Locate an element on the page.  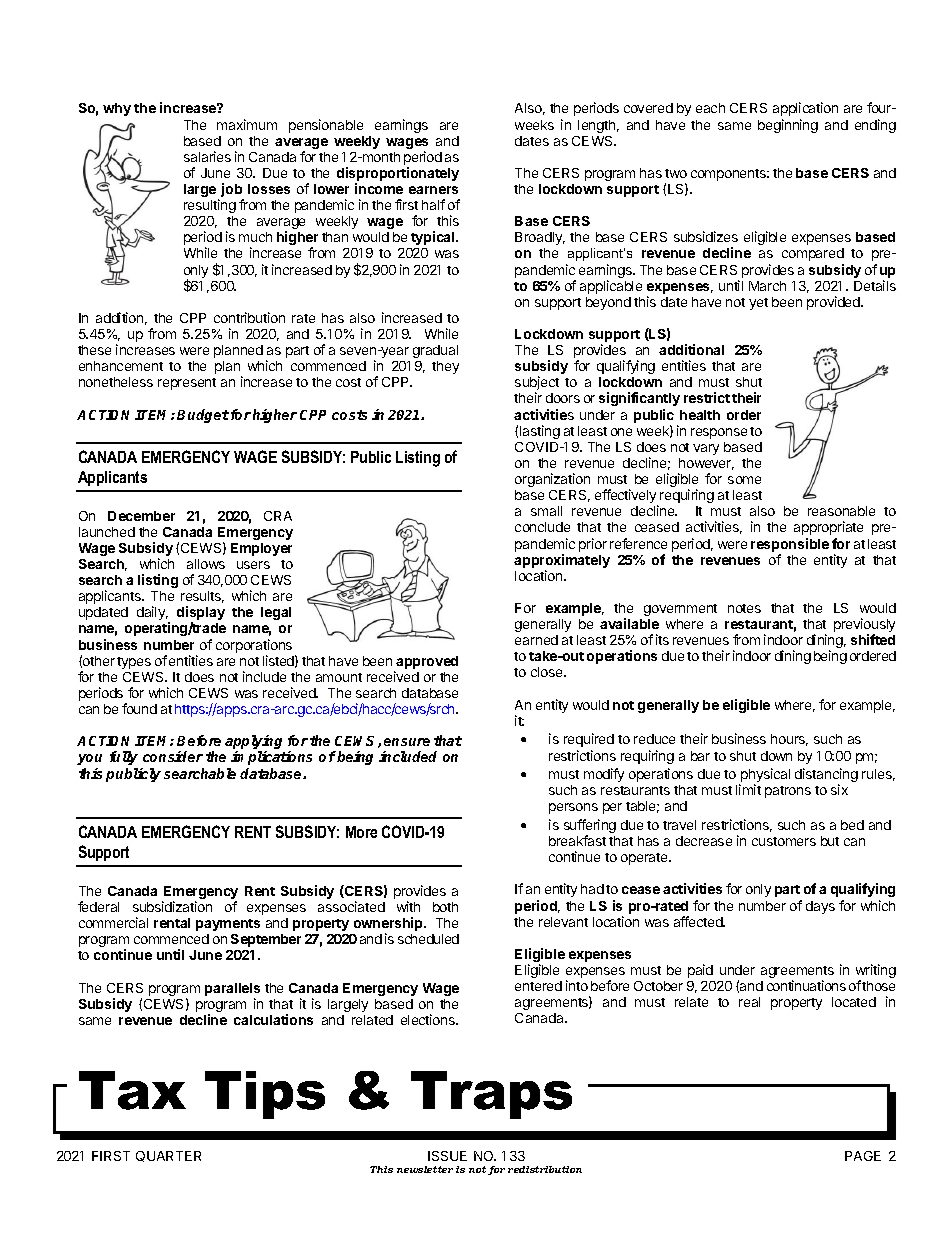
some is located at coordinates (744, 480).
